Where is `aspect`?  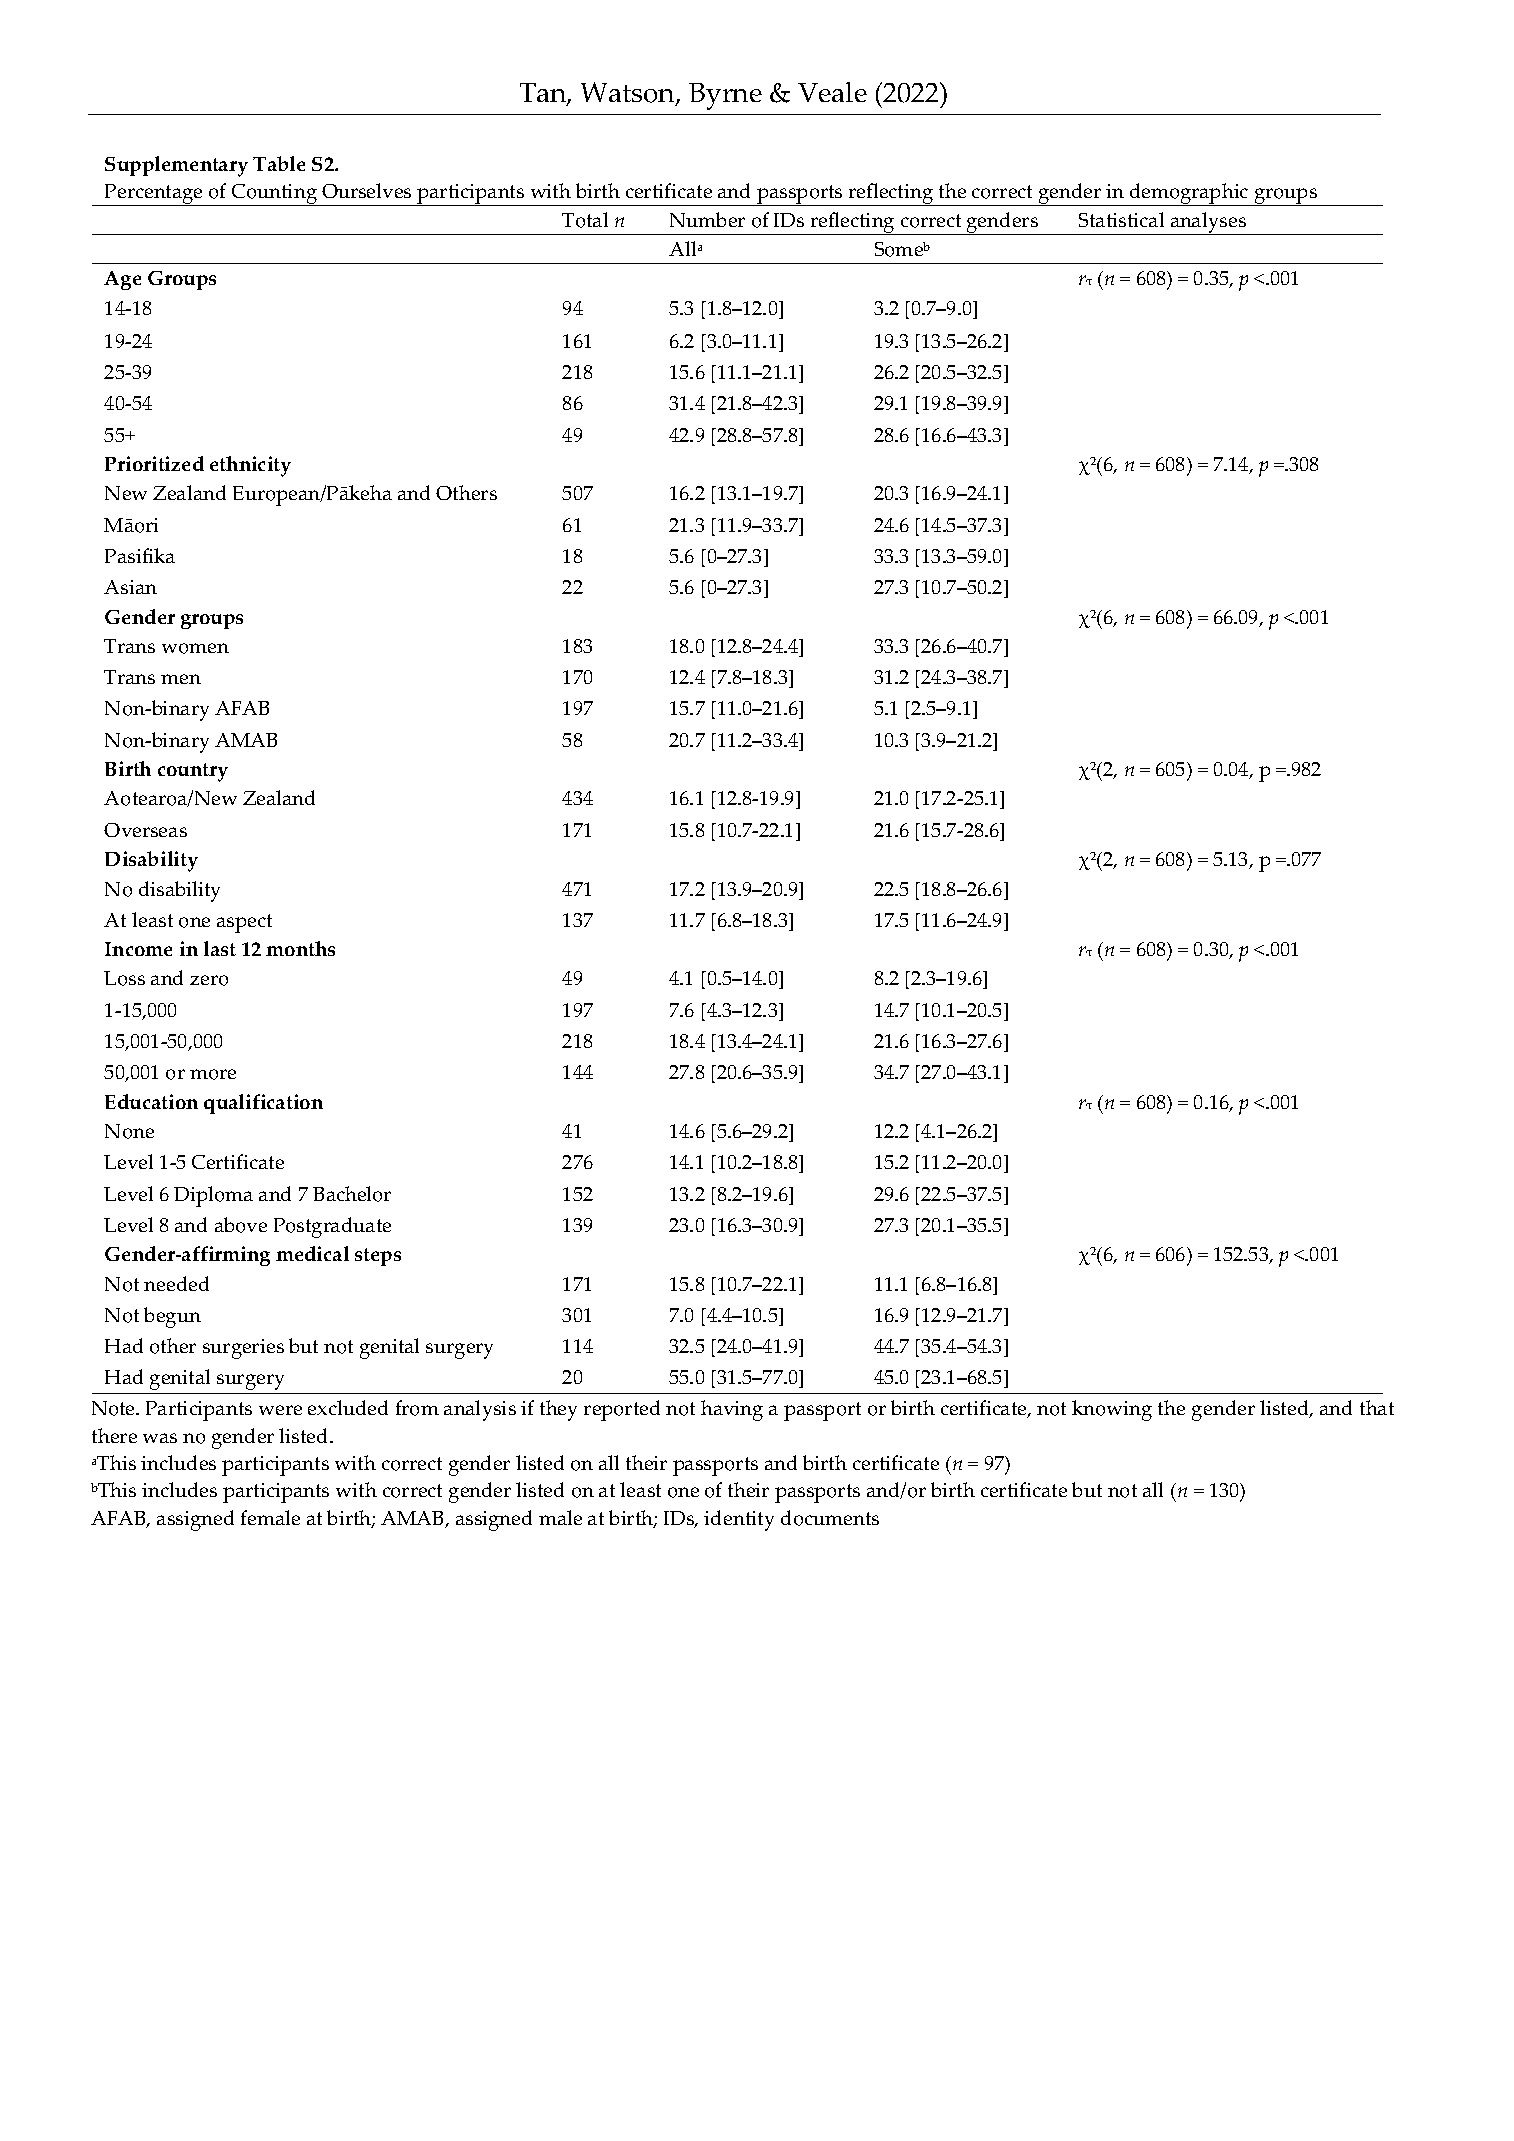 aspect is located at coordinates (244, 923).
